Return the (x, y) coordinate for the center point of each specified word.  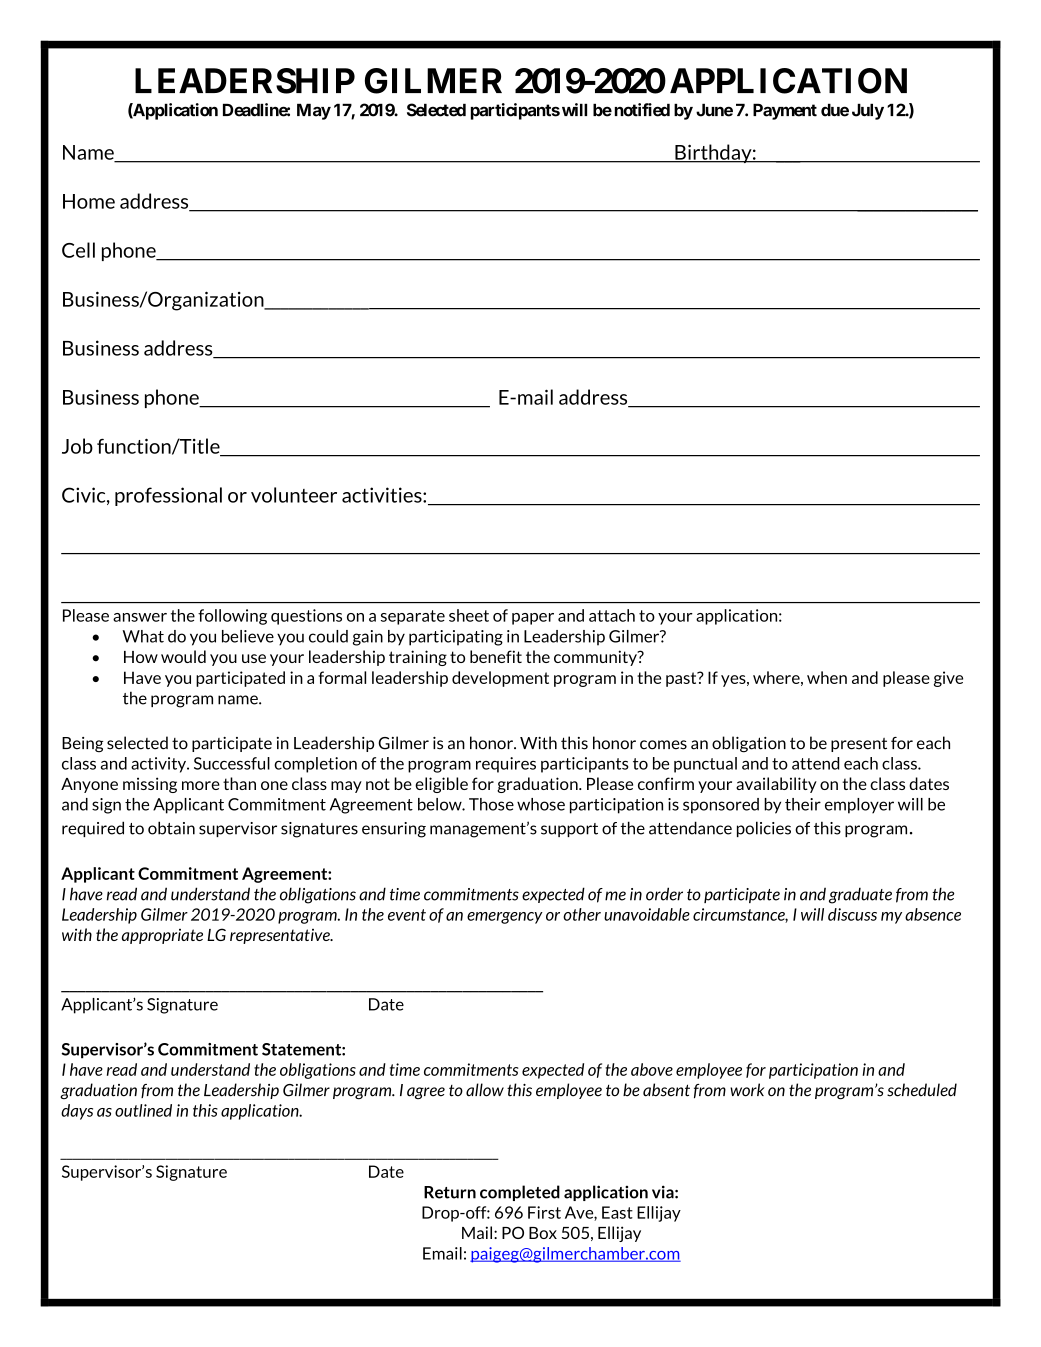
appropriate (162, 936)
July (868, 111)
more (201, 785)
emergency (505, 918)
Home (89, 201)
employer (859, 806)
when (827, 677)
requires (506, 765)
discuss (852, 914)
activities (383, 495)
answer (140, 617)
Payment (785, 111)
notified (642, 110)
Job (77, 446)
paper (533, 619)
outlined (143, 1110)
